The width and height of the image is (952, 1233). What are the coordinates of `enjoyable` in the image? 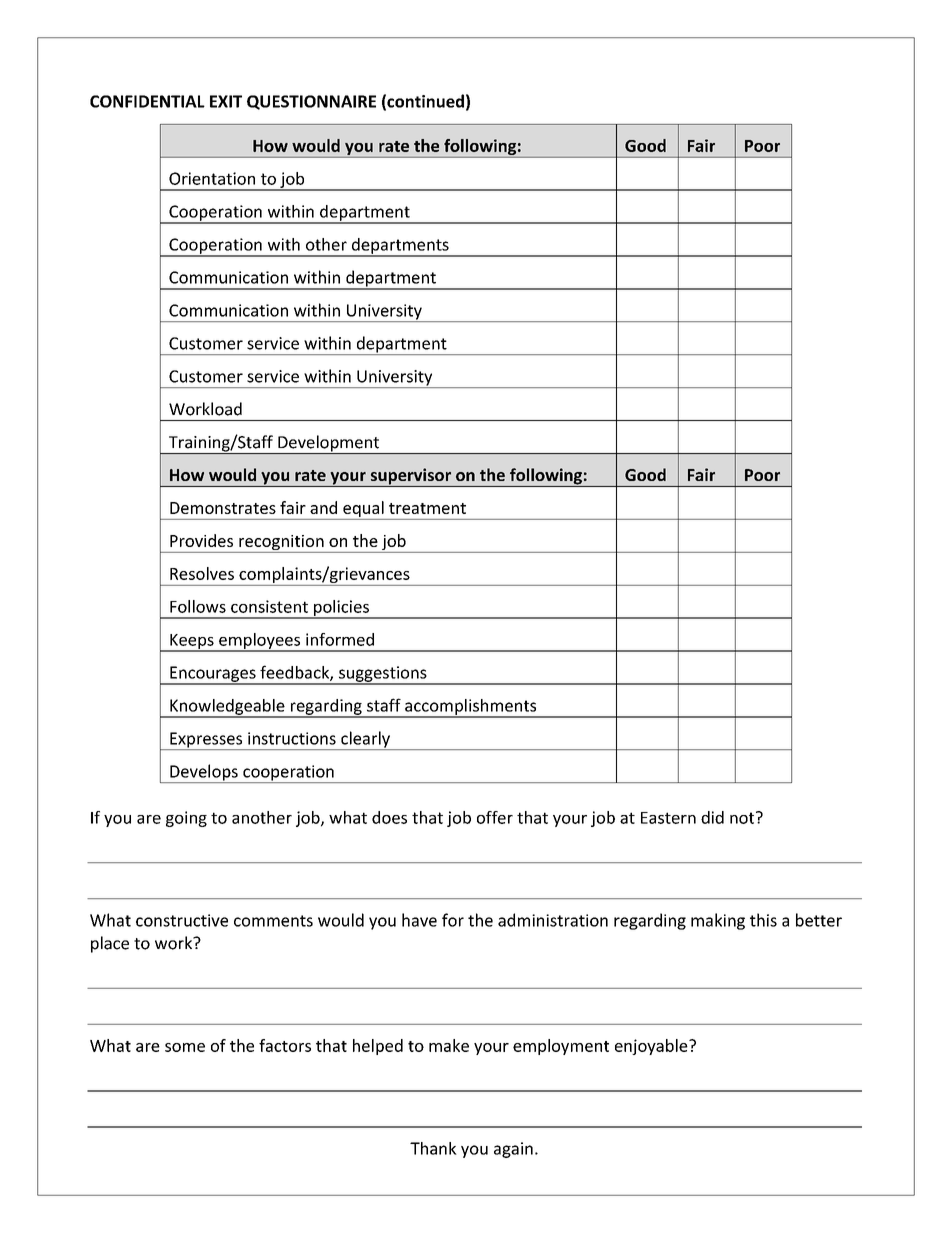 It's located at (652, 1047).
